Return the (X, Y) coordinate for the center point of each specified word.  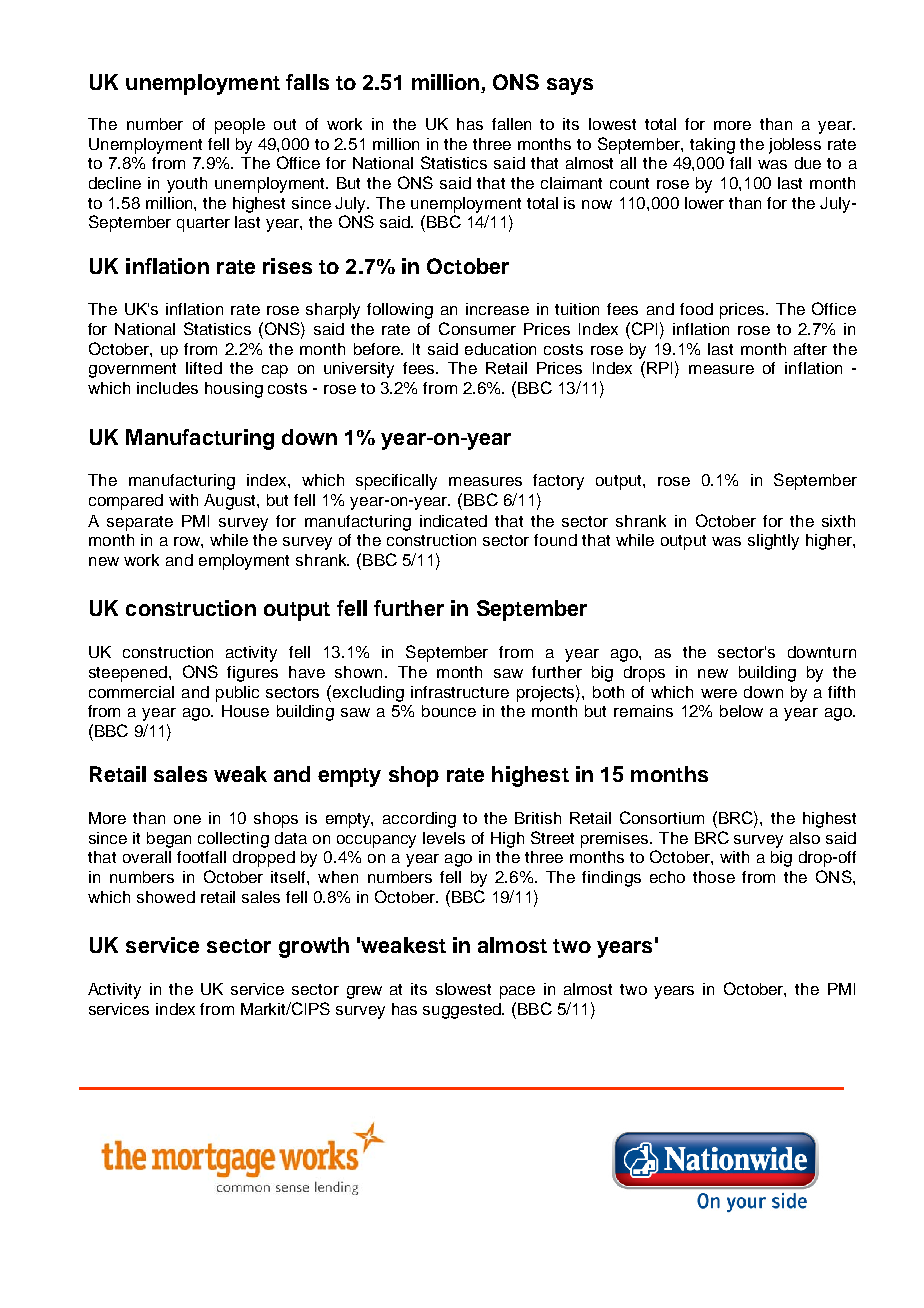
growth (314, 947)
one (187, 819)
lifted (204, 368)
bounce (449, 711)
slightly (773, 542)
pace (517, 992)
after (810, 349)
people (240, 126)
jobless (795, 146)
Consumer (477, 328)
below (741, 711)
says (570, 86)
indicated (453, 521)
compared (126, 502)
